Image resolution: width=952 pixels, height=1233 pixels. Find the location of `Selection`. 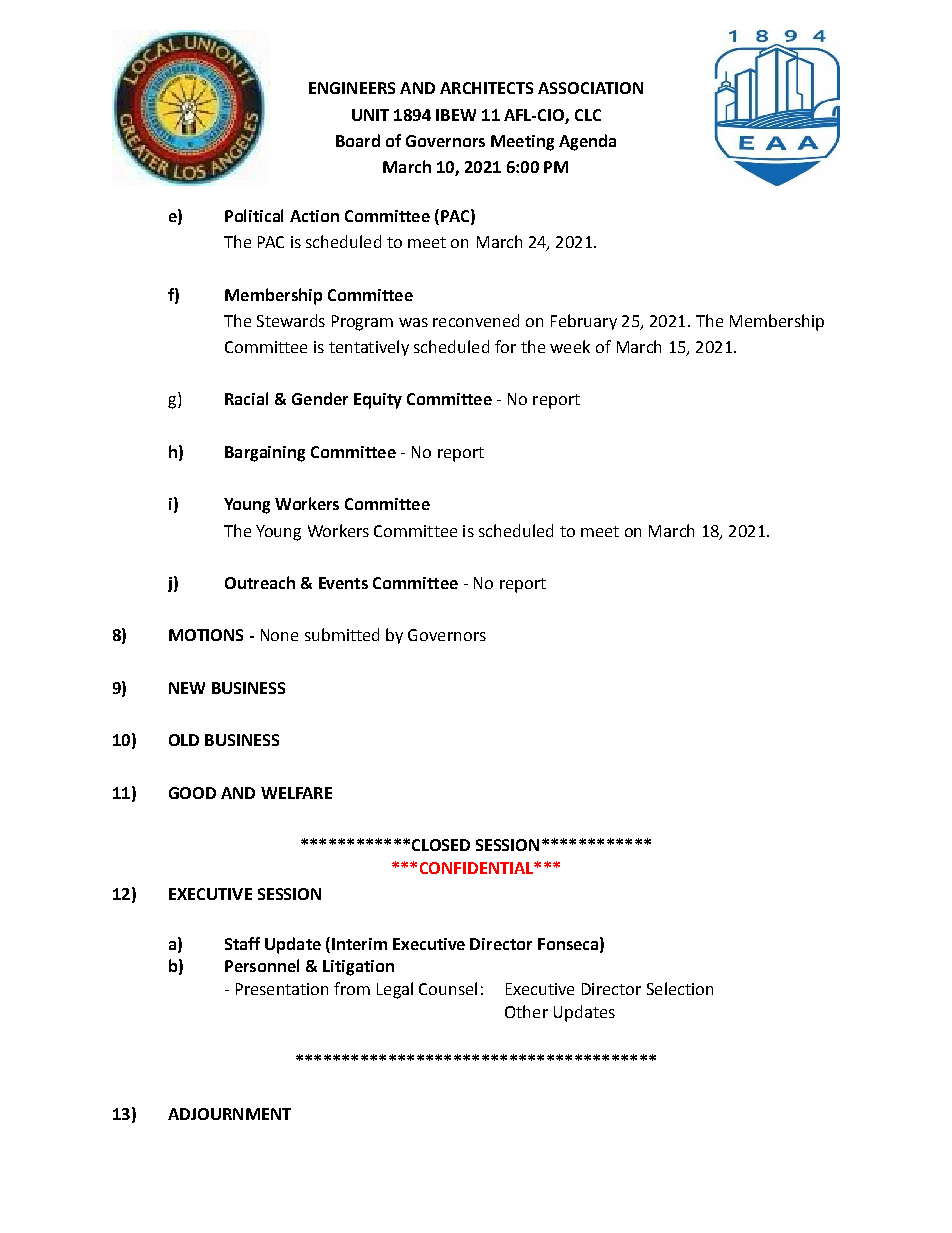

Selection is located at coordinates (680, 988).
